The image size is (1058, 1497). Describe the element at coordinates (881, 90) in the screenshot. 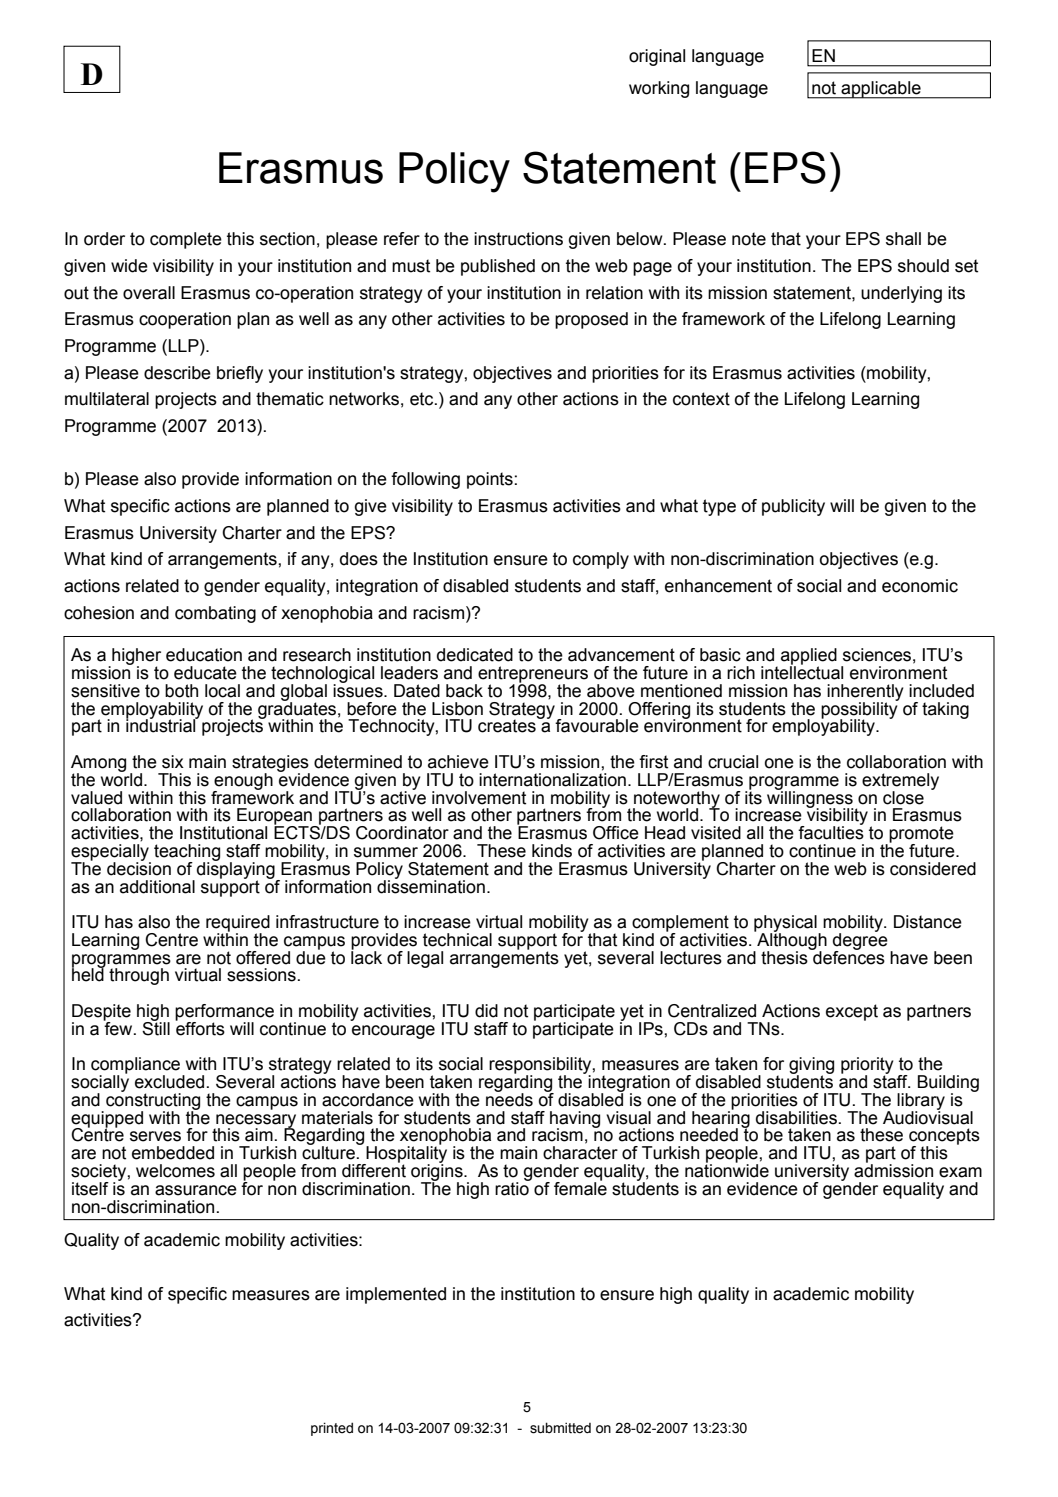

I see `applicable` at that location.
